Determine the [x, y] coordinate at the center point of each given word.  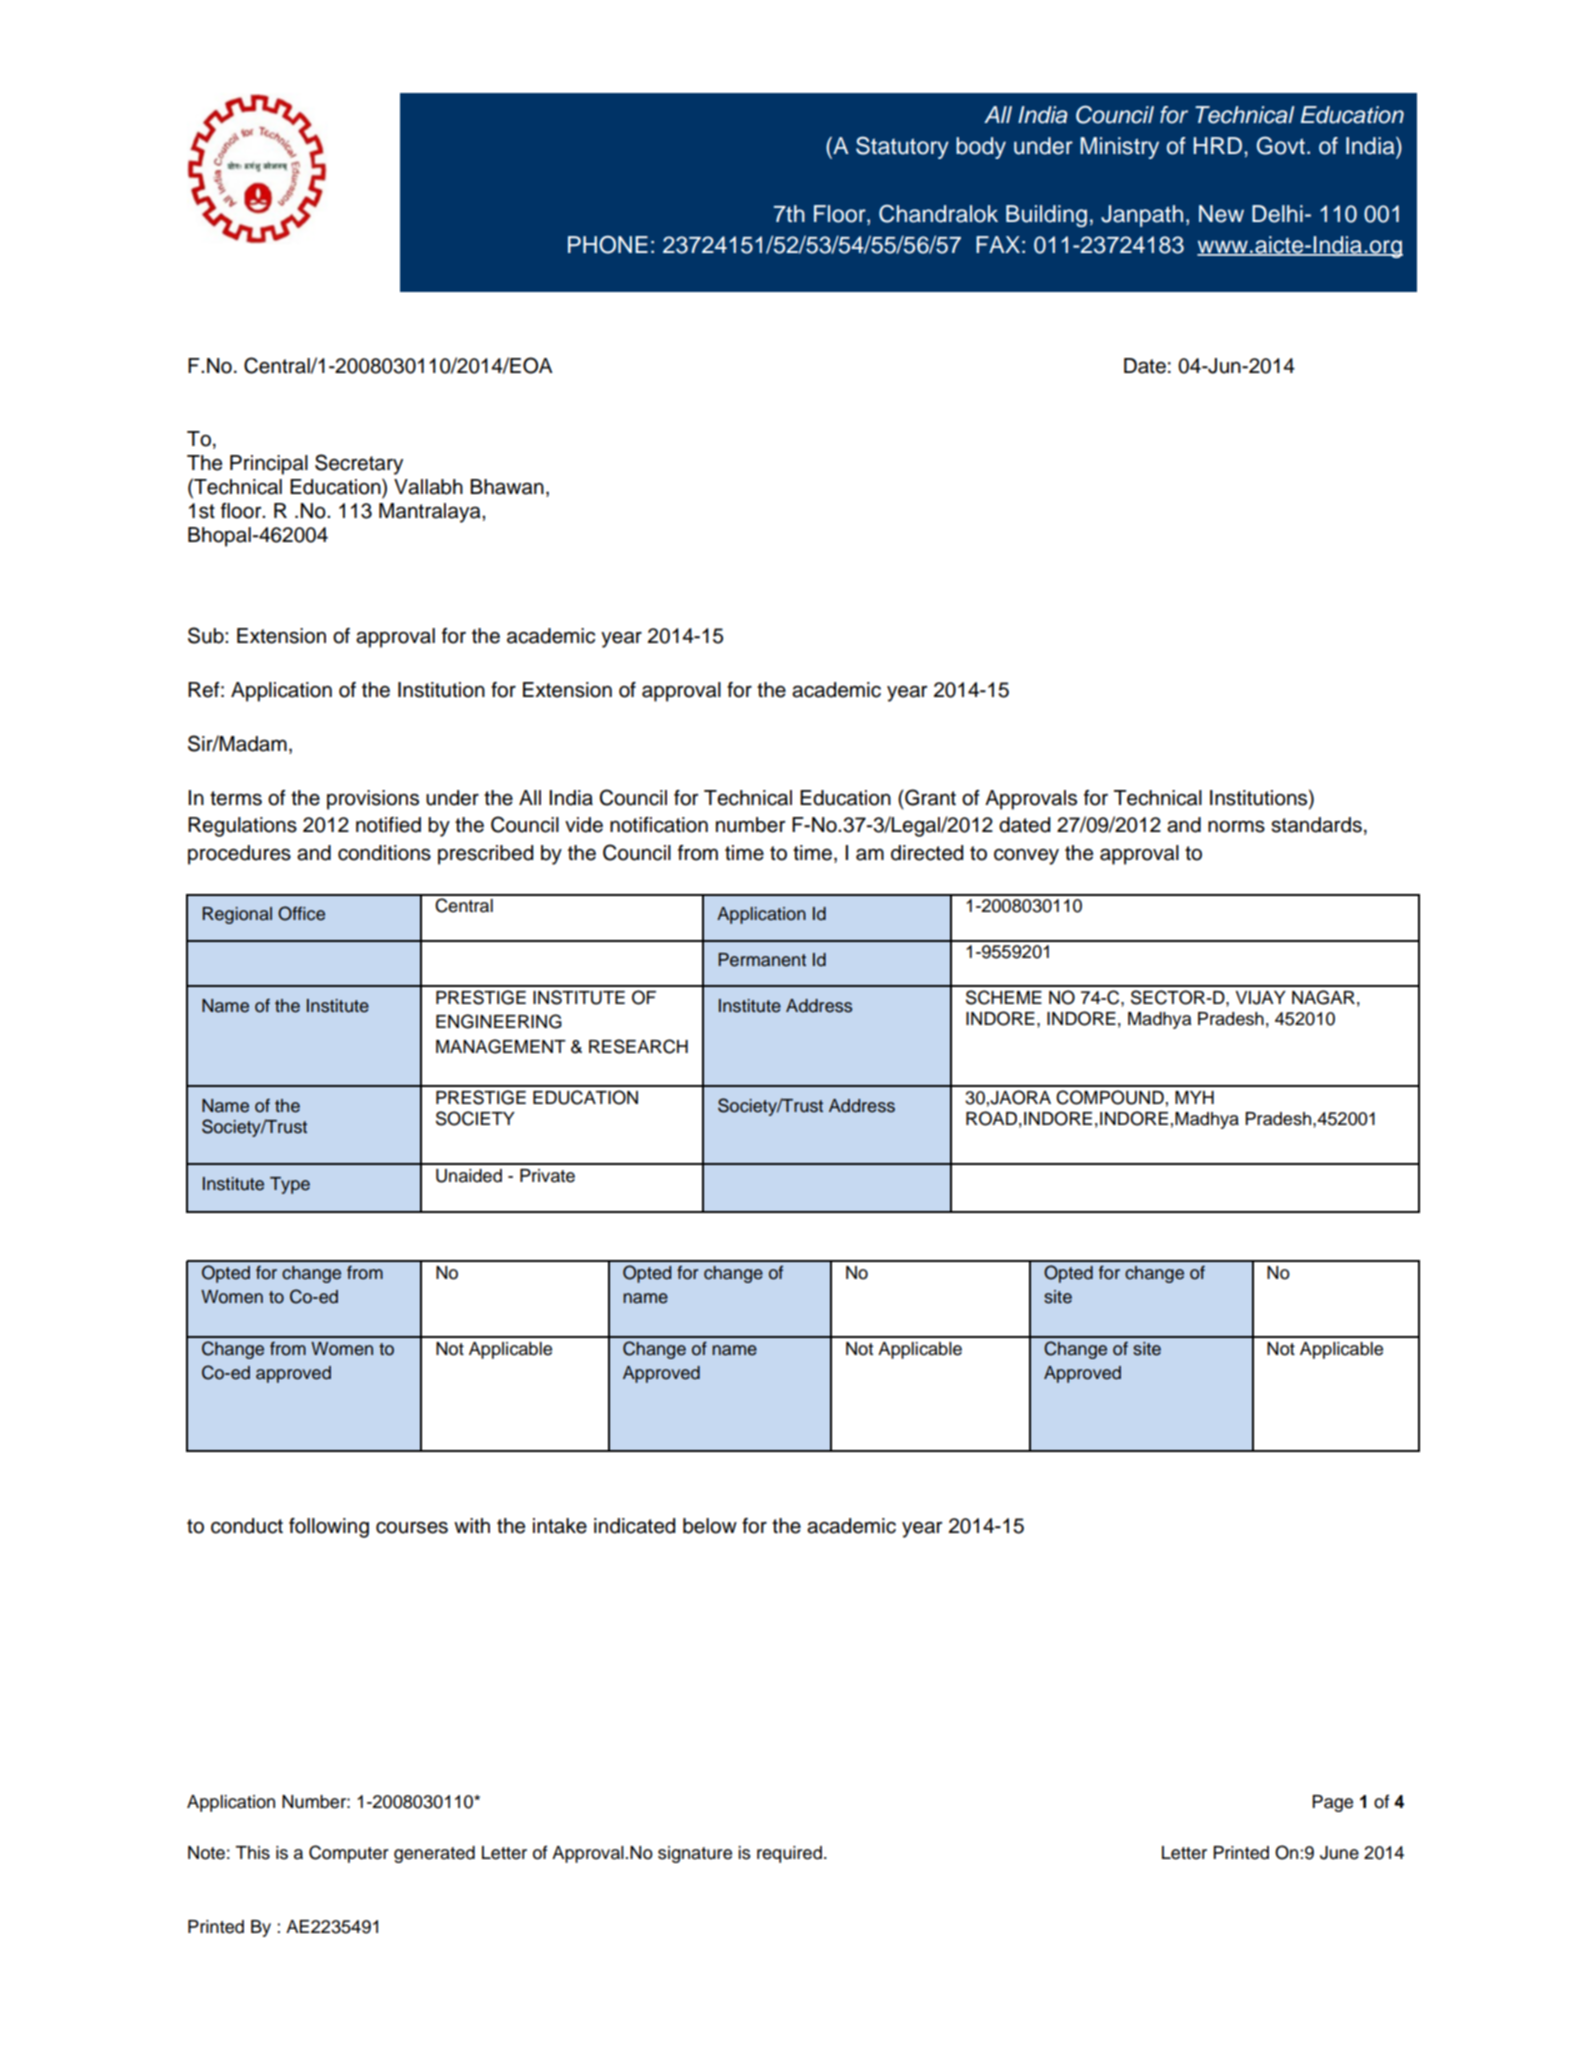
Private [547, 1176]
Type [290, 1185]
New [1221, 214]
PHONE [608, 245]
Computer [349, 1854]
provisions [373, 800]
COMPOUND [1110, 1097]
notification [659, 825]
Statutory [902, 147]
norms [1236, 826]
